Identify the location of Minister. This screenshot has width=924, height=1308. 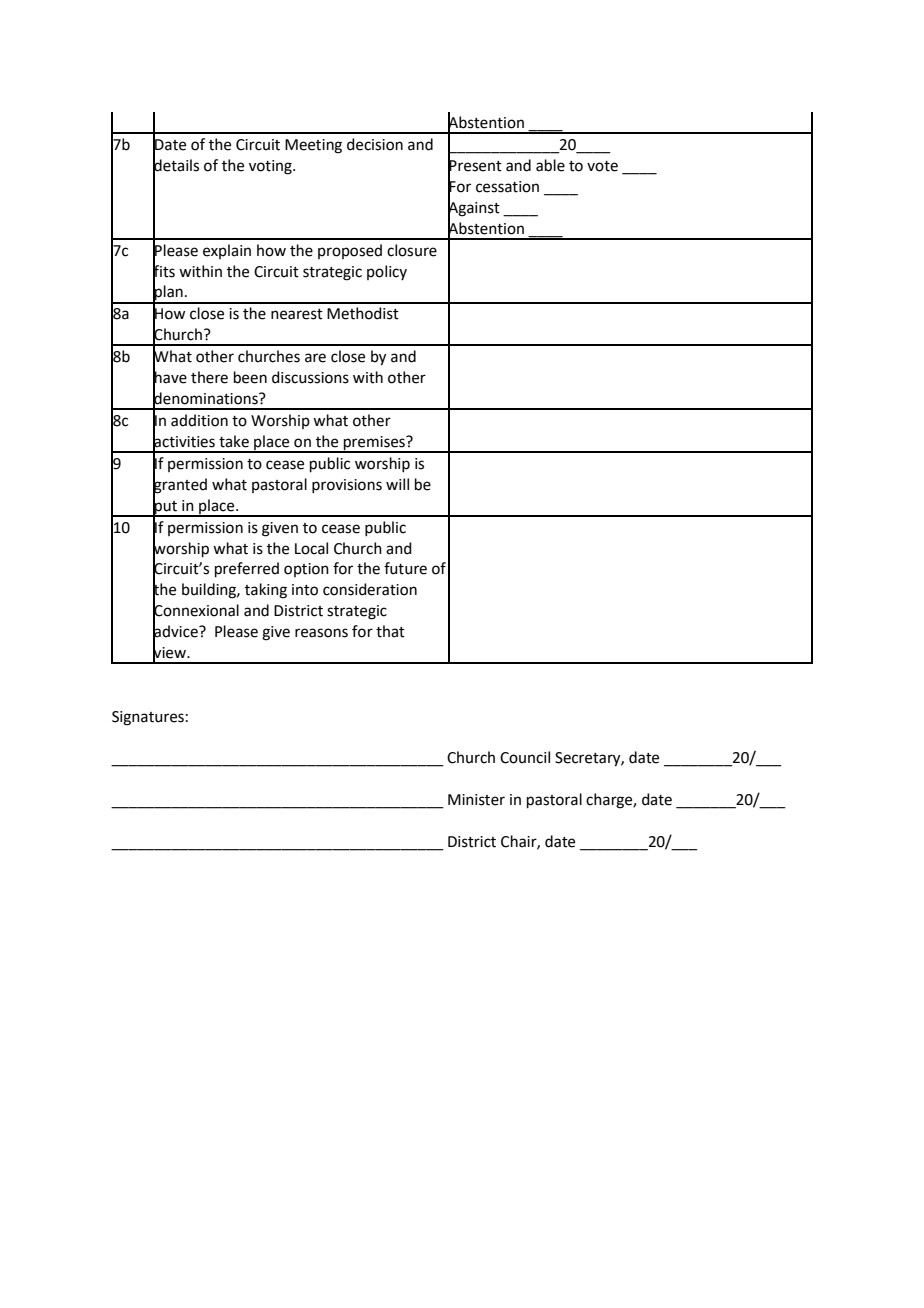
(476, 800).
